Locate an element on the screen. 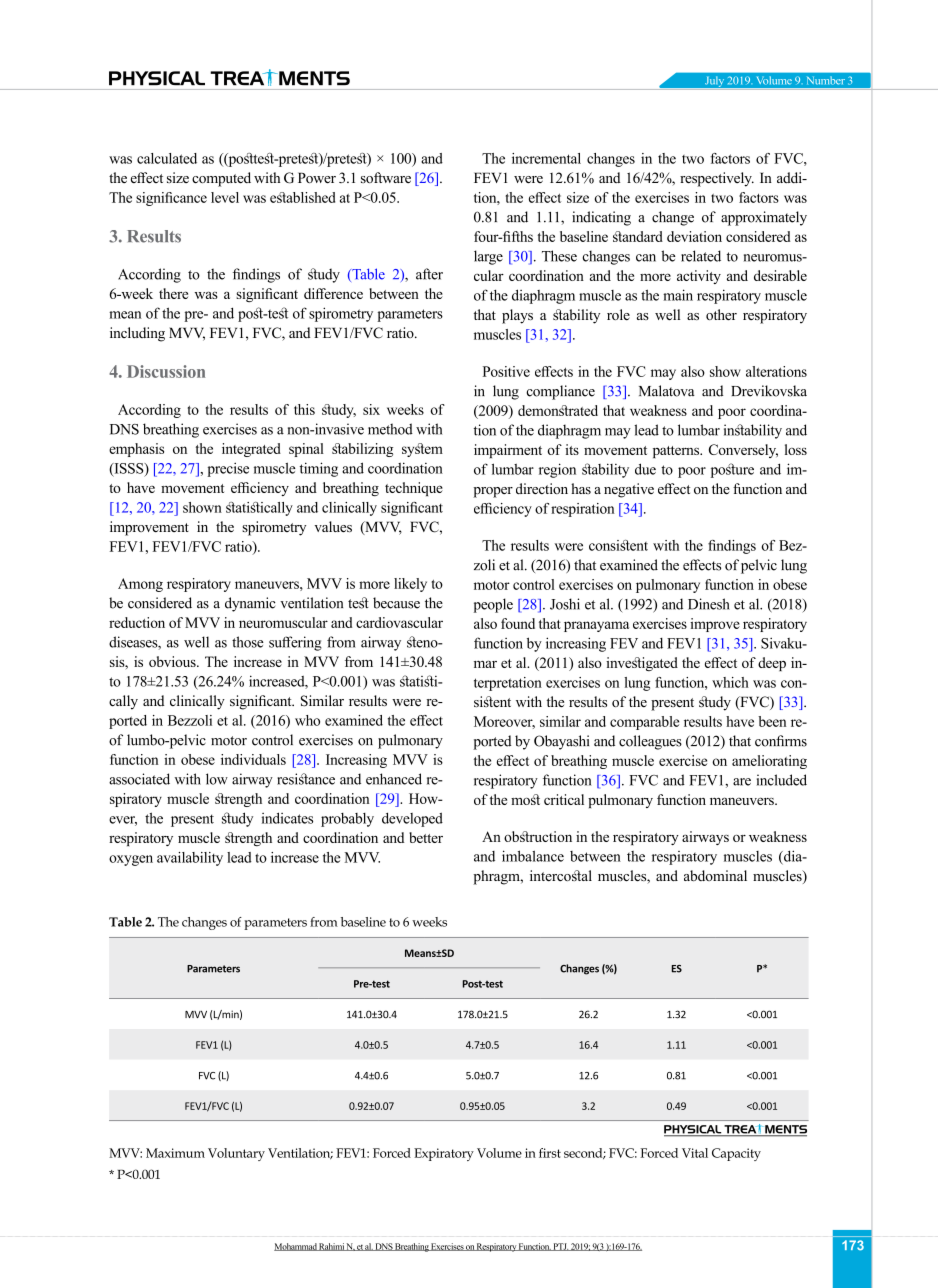  calculated is located at coordinates (167, 158).
